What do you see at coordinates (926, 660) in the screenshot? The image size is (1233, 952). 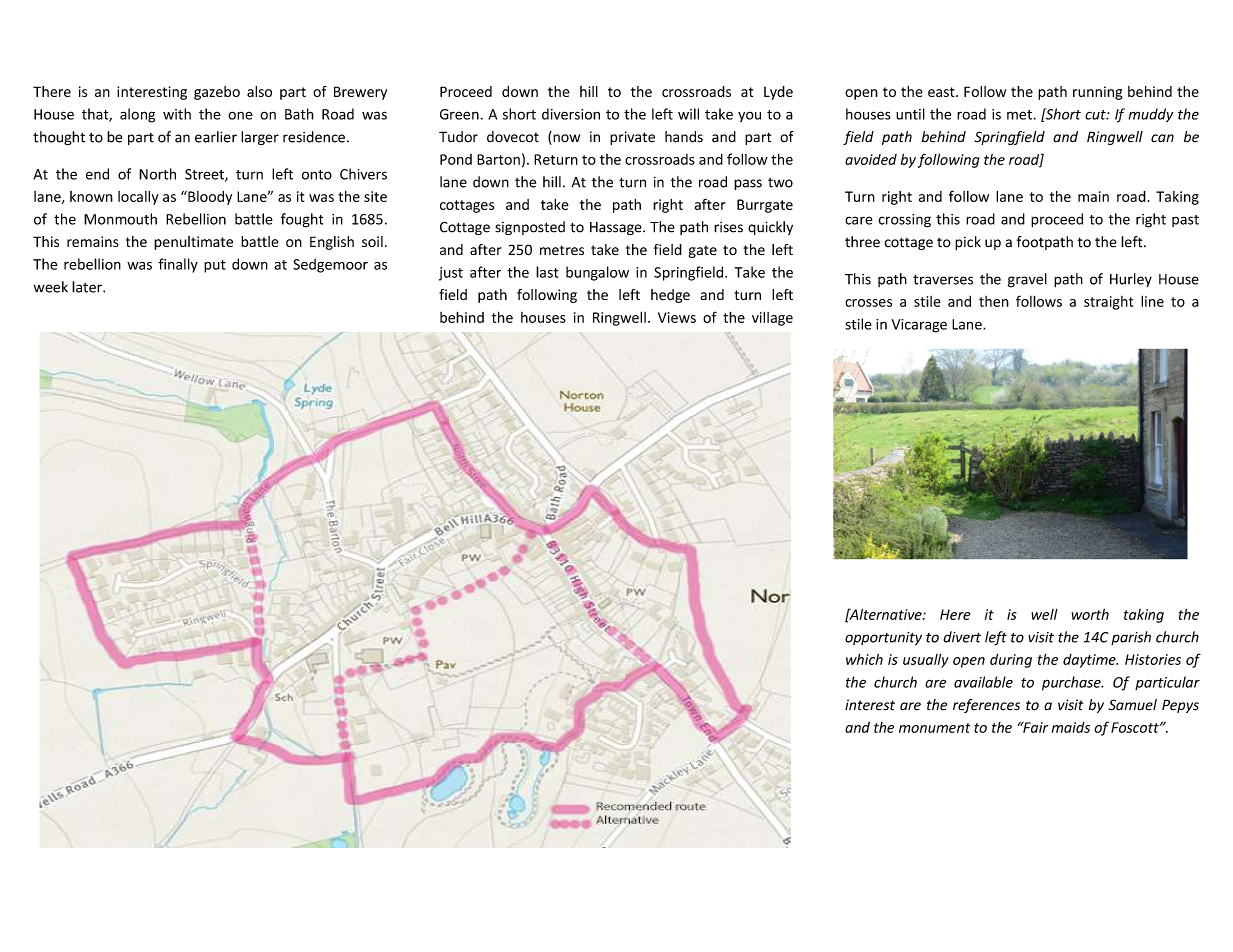 I see `usually` at bounding box center [926, 660].
